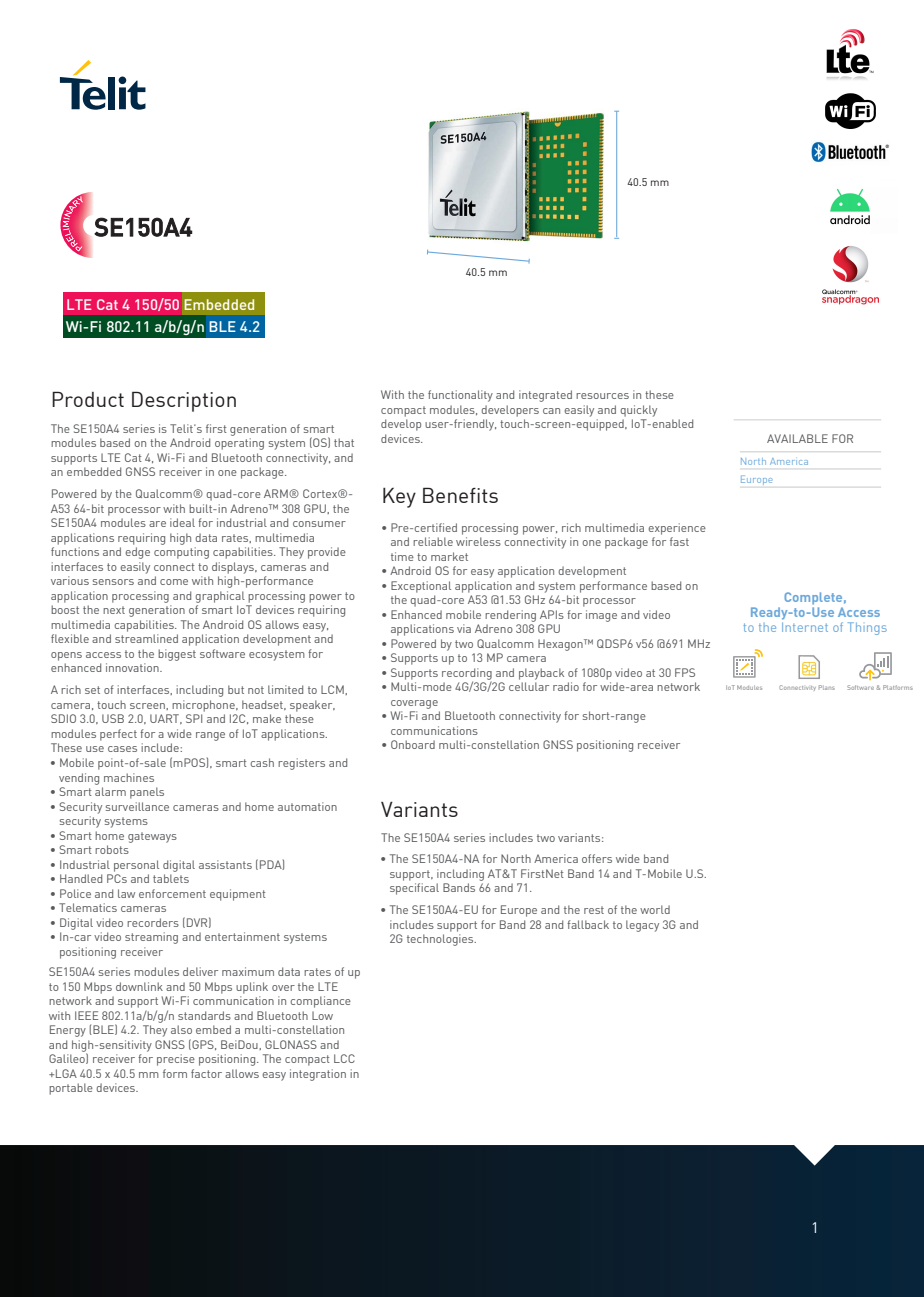  What do you see at coordinates (184, 401) in the screenshot?
I see `Description` at bounding box center [184, 401].
